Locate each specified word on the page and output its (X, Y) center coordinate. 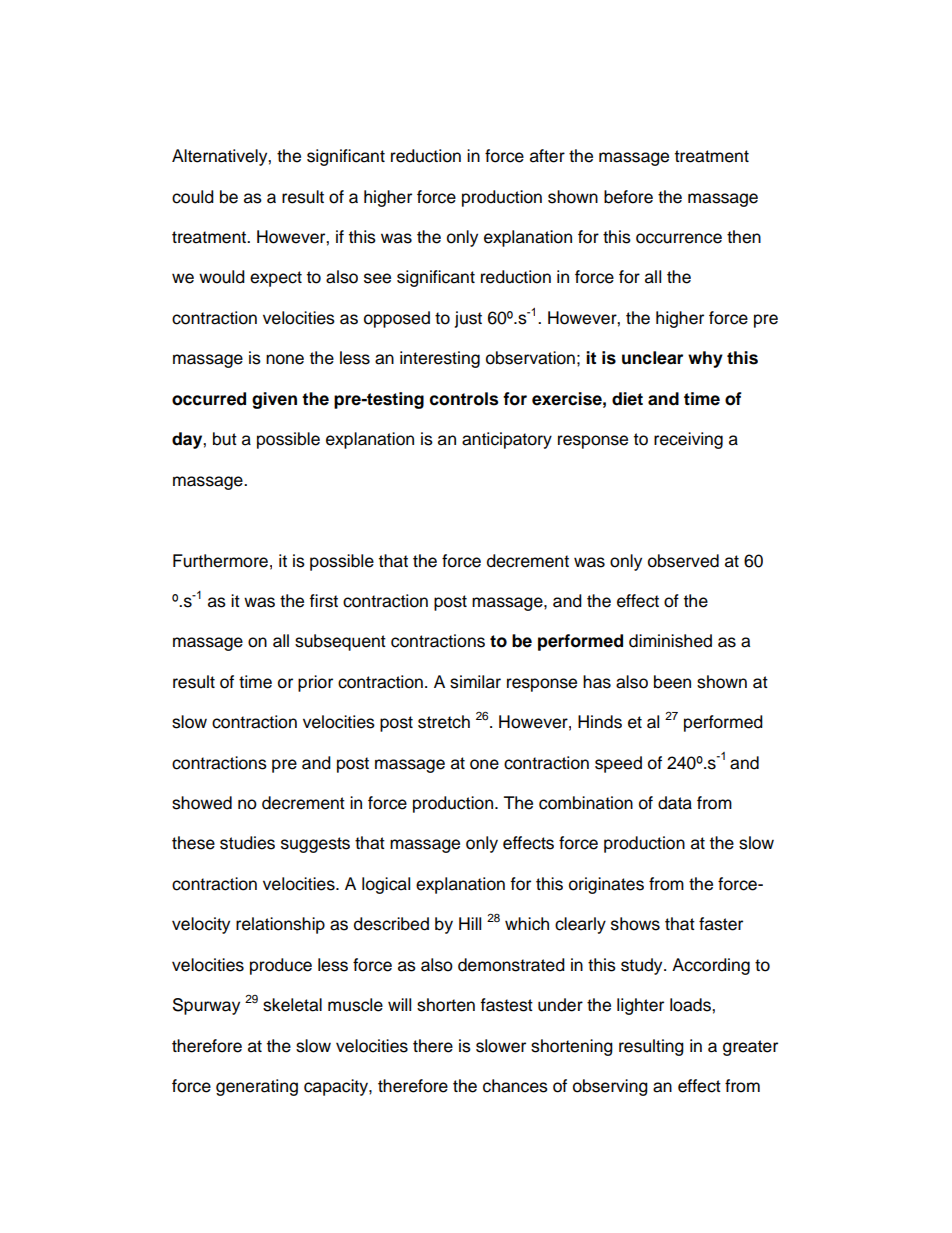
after (547, 156)
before (628, 197)
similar (475, 682)
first (323, 601)
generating (257, 1087)
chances (515, 1086)
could (193, 197)
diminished (670, 641)
